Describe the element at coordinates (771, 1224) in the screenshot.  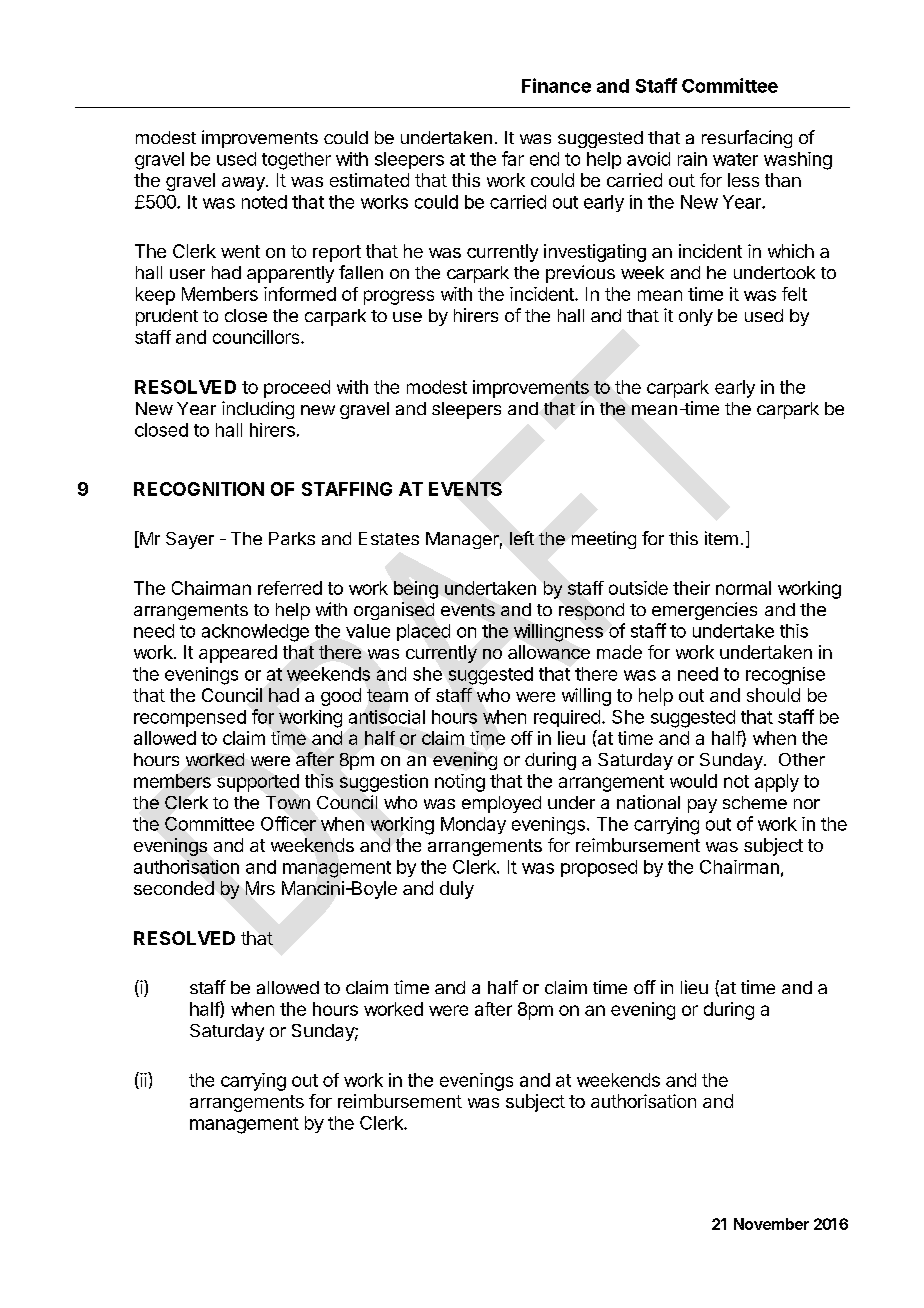
I see `November` at that location.
